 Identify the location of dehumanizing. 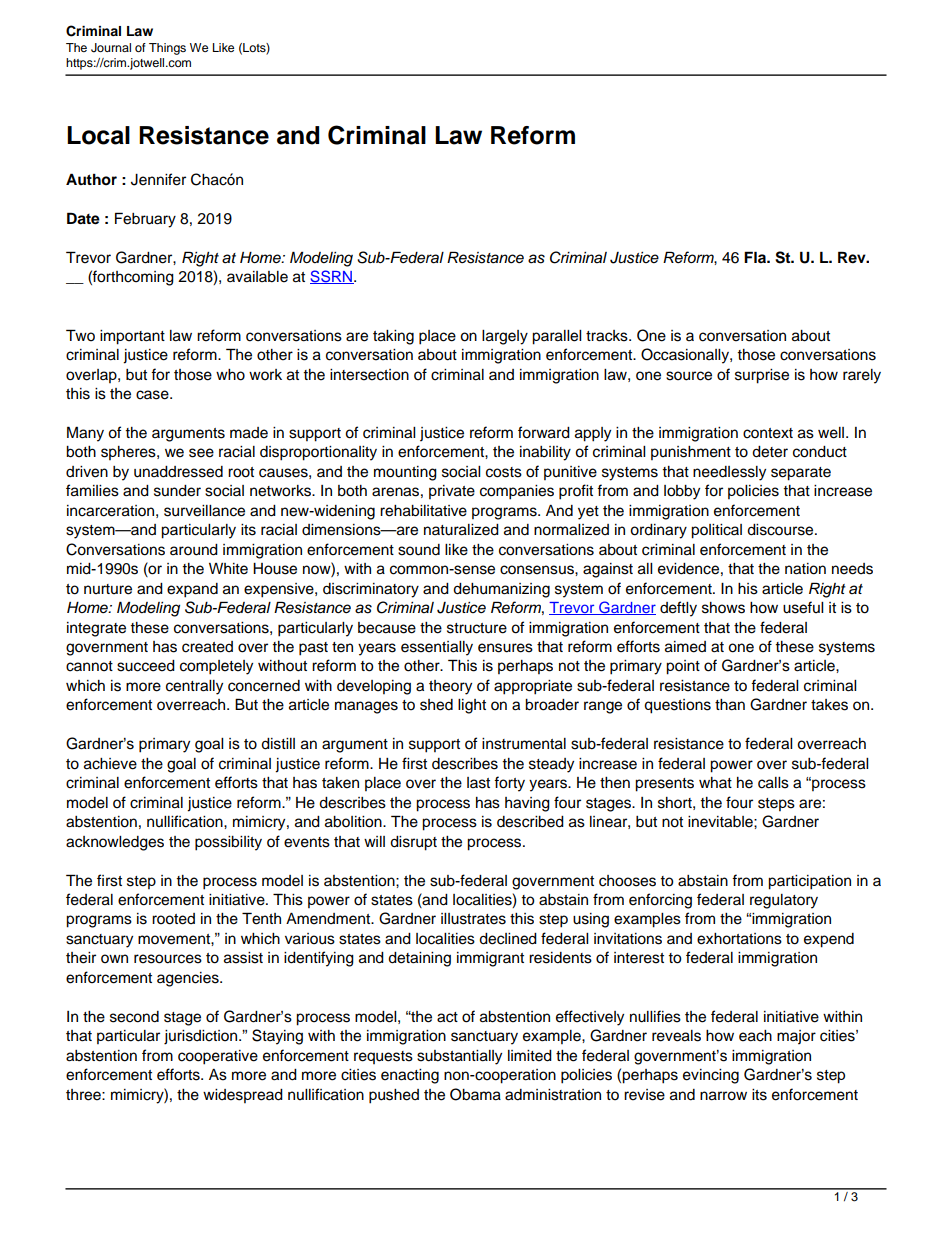
(501, 590).
